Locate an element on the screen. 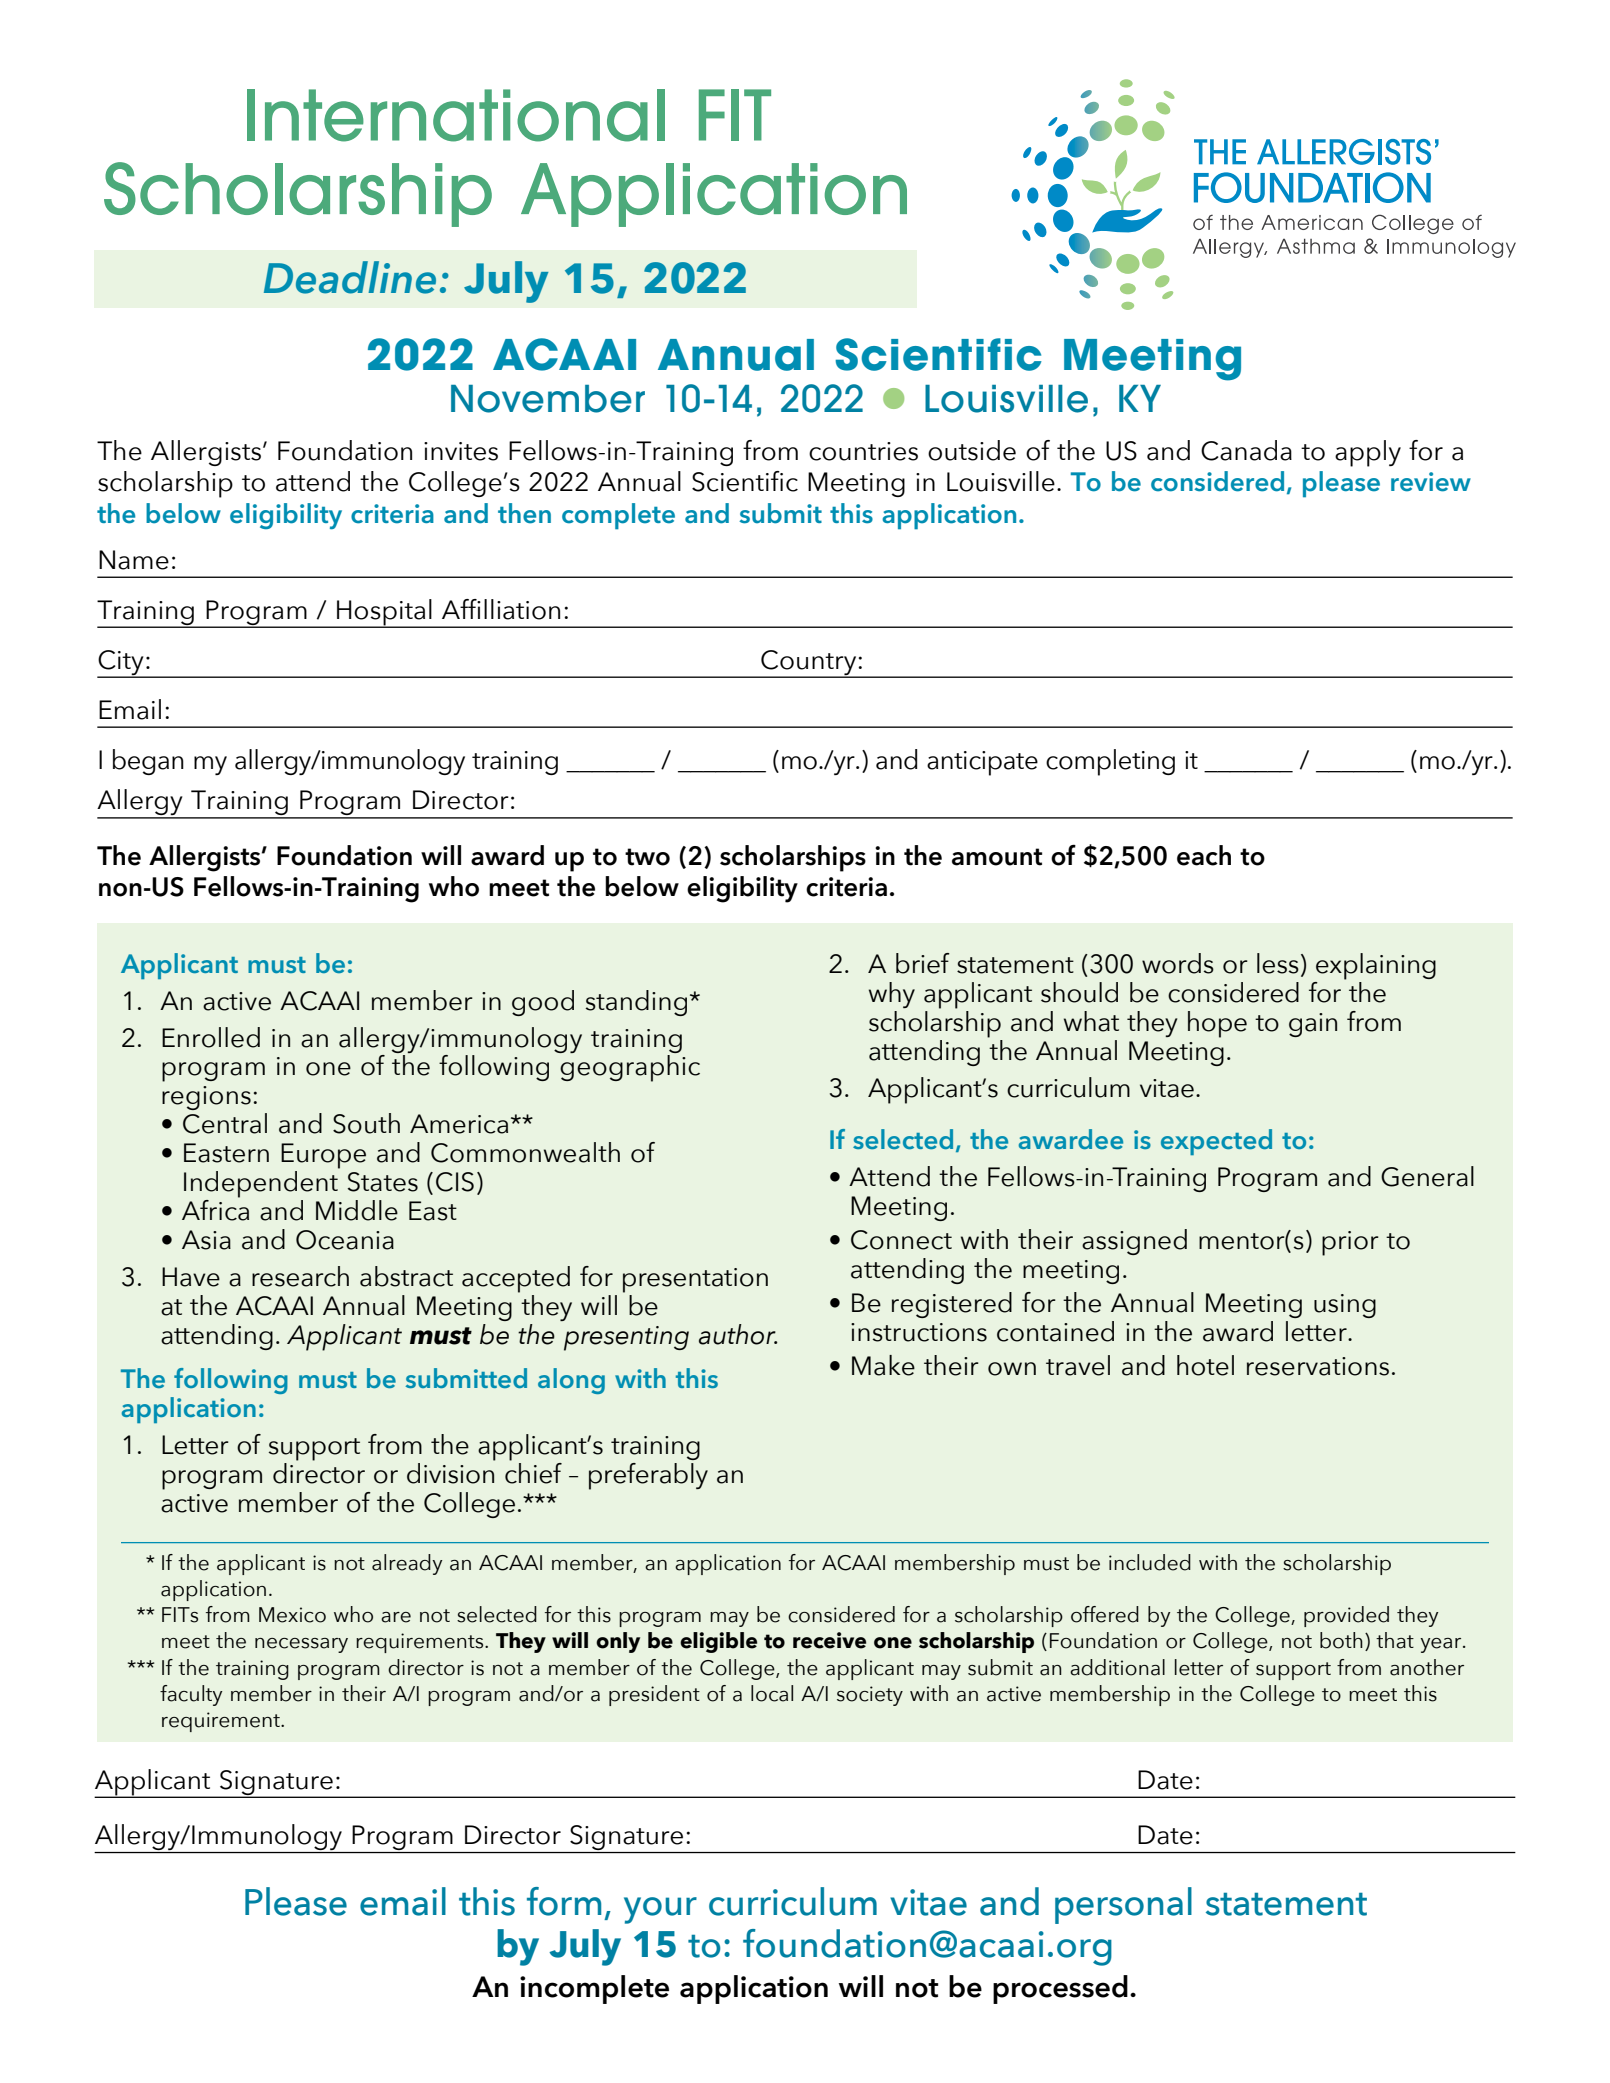 Image resolution: width=1610 pixels, height=2083 pixels. Deadline is located at coordinates (350, 277).
